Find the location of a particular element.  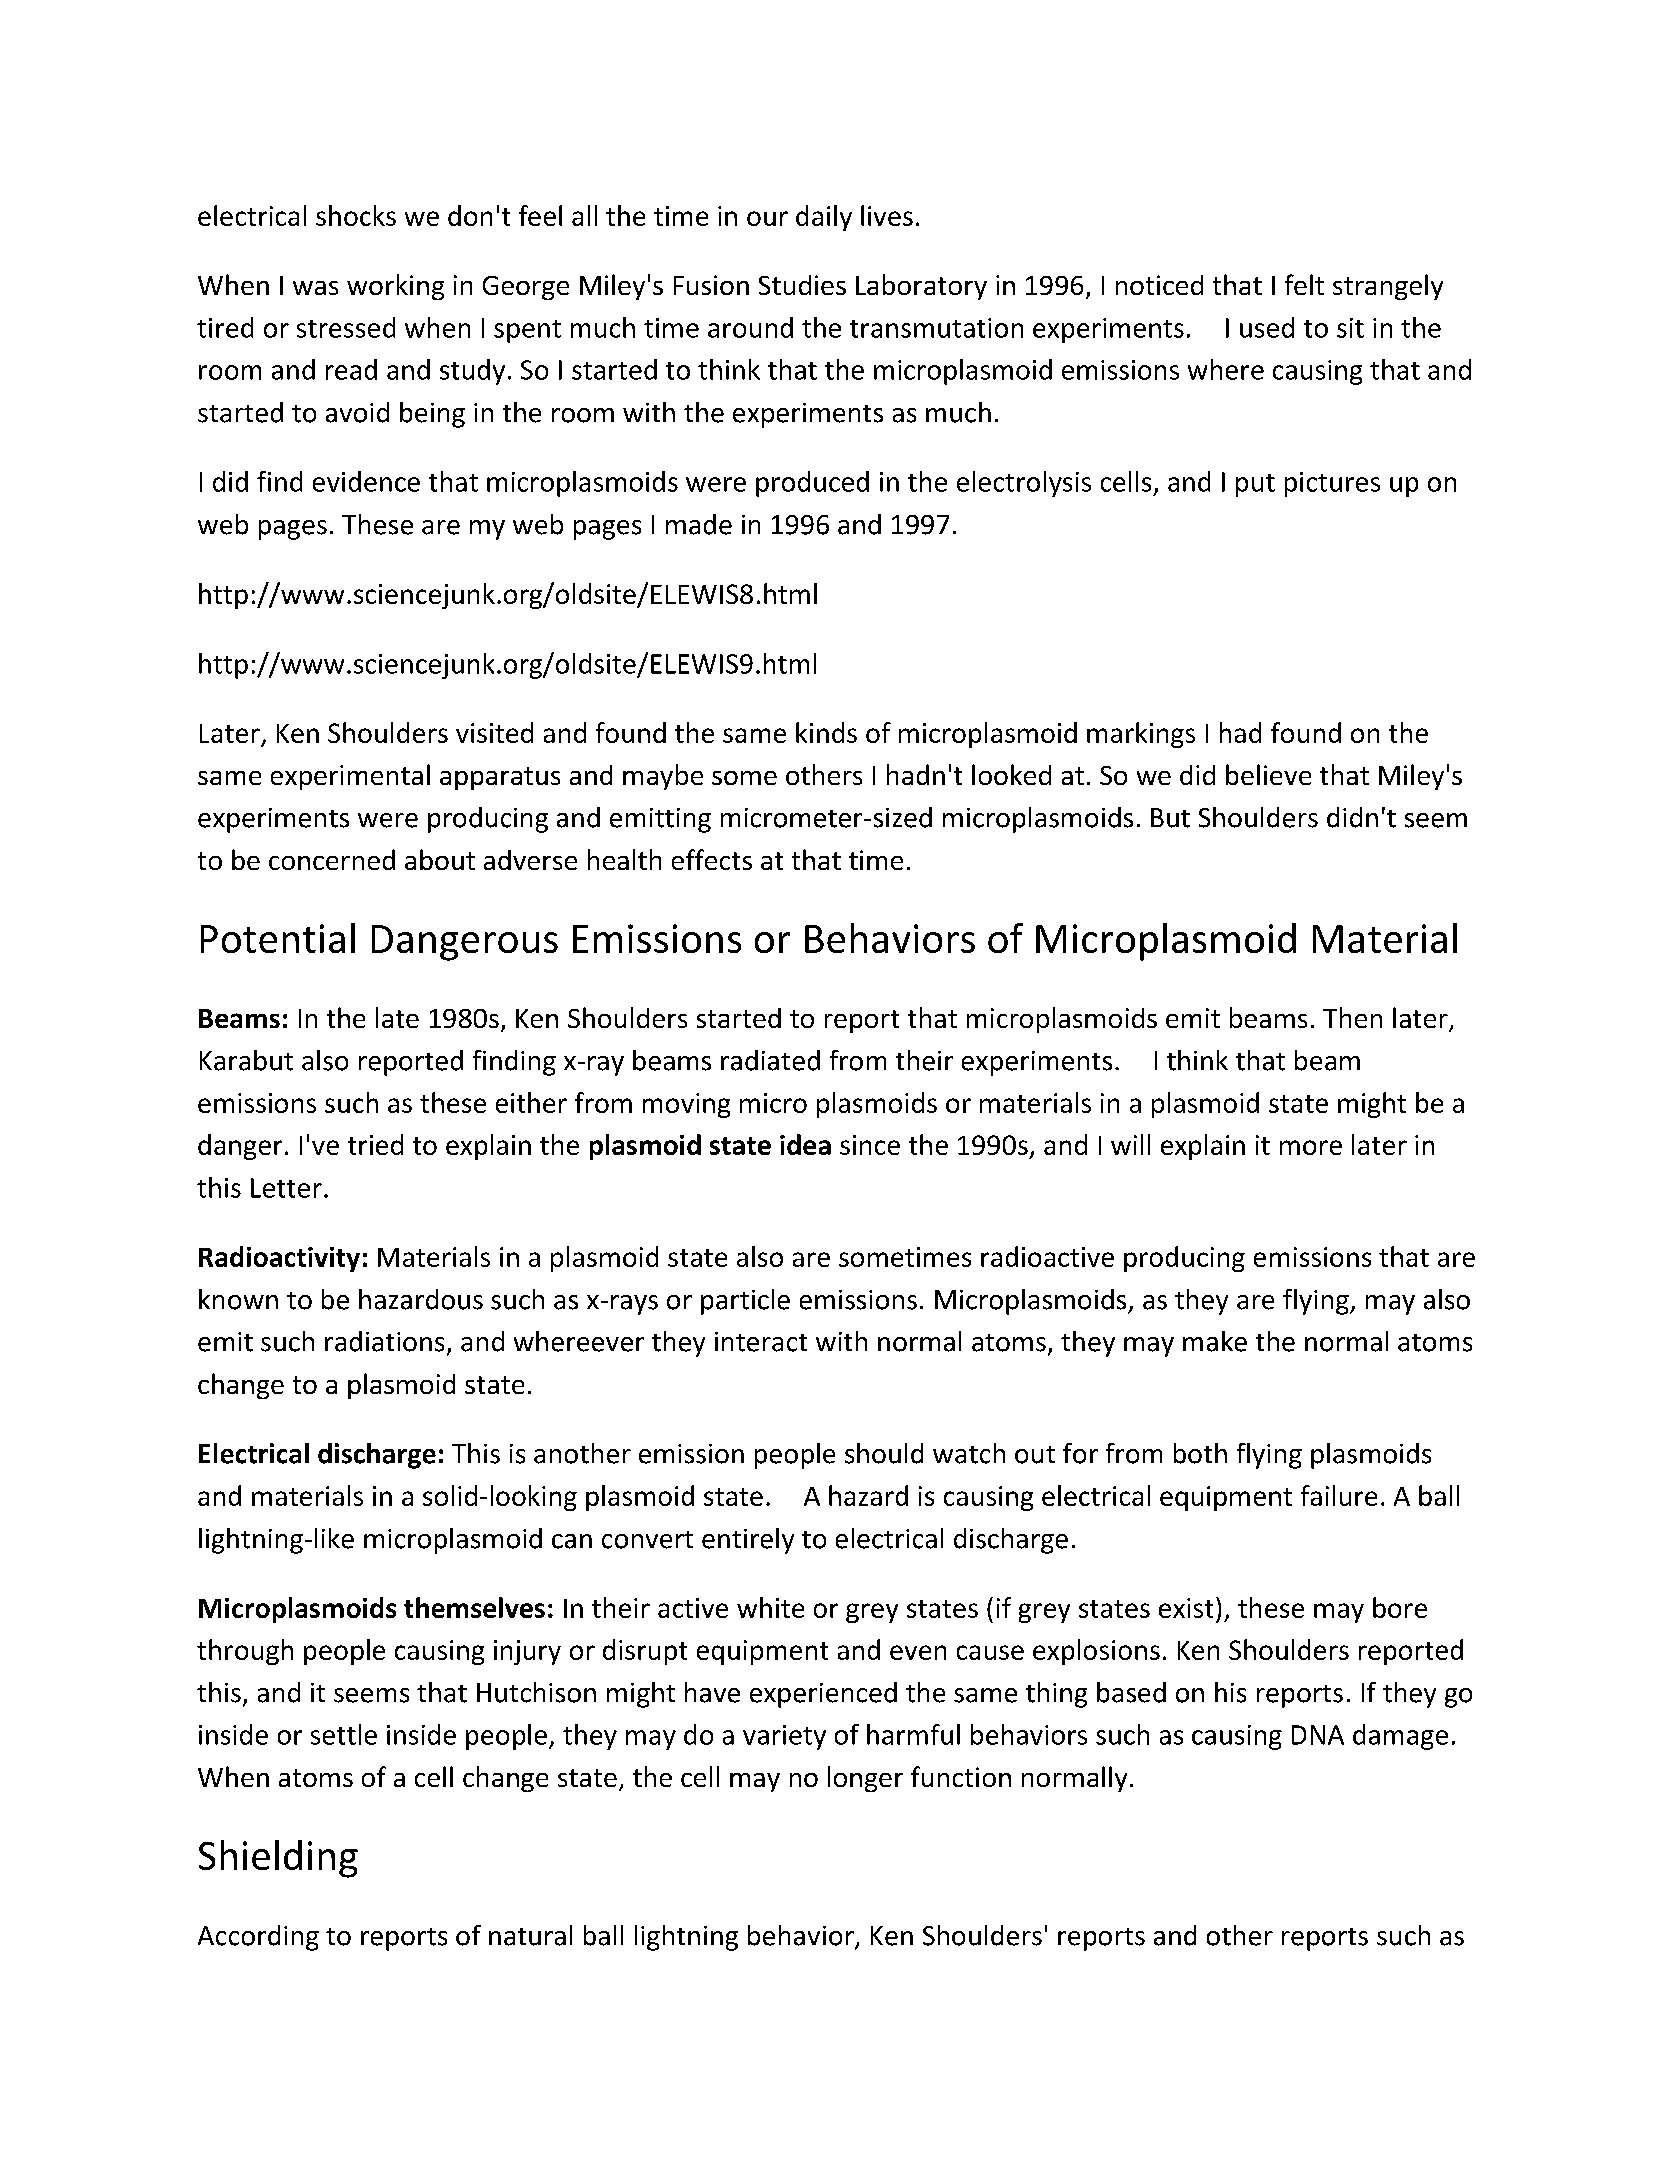

felt is located at coordinates (1304, 284).
